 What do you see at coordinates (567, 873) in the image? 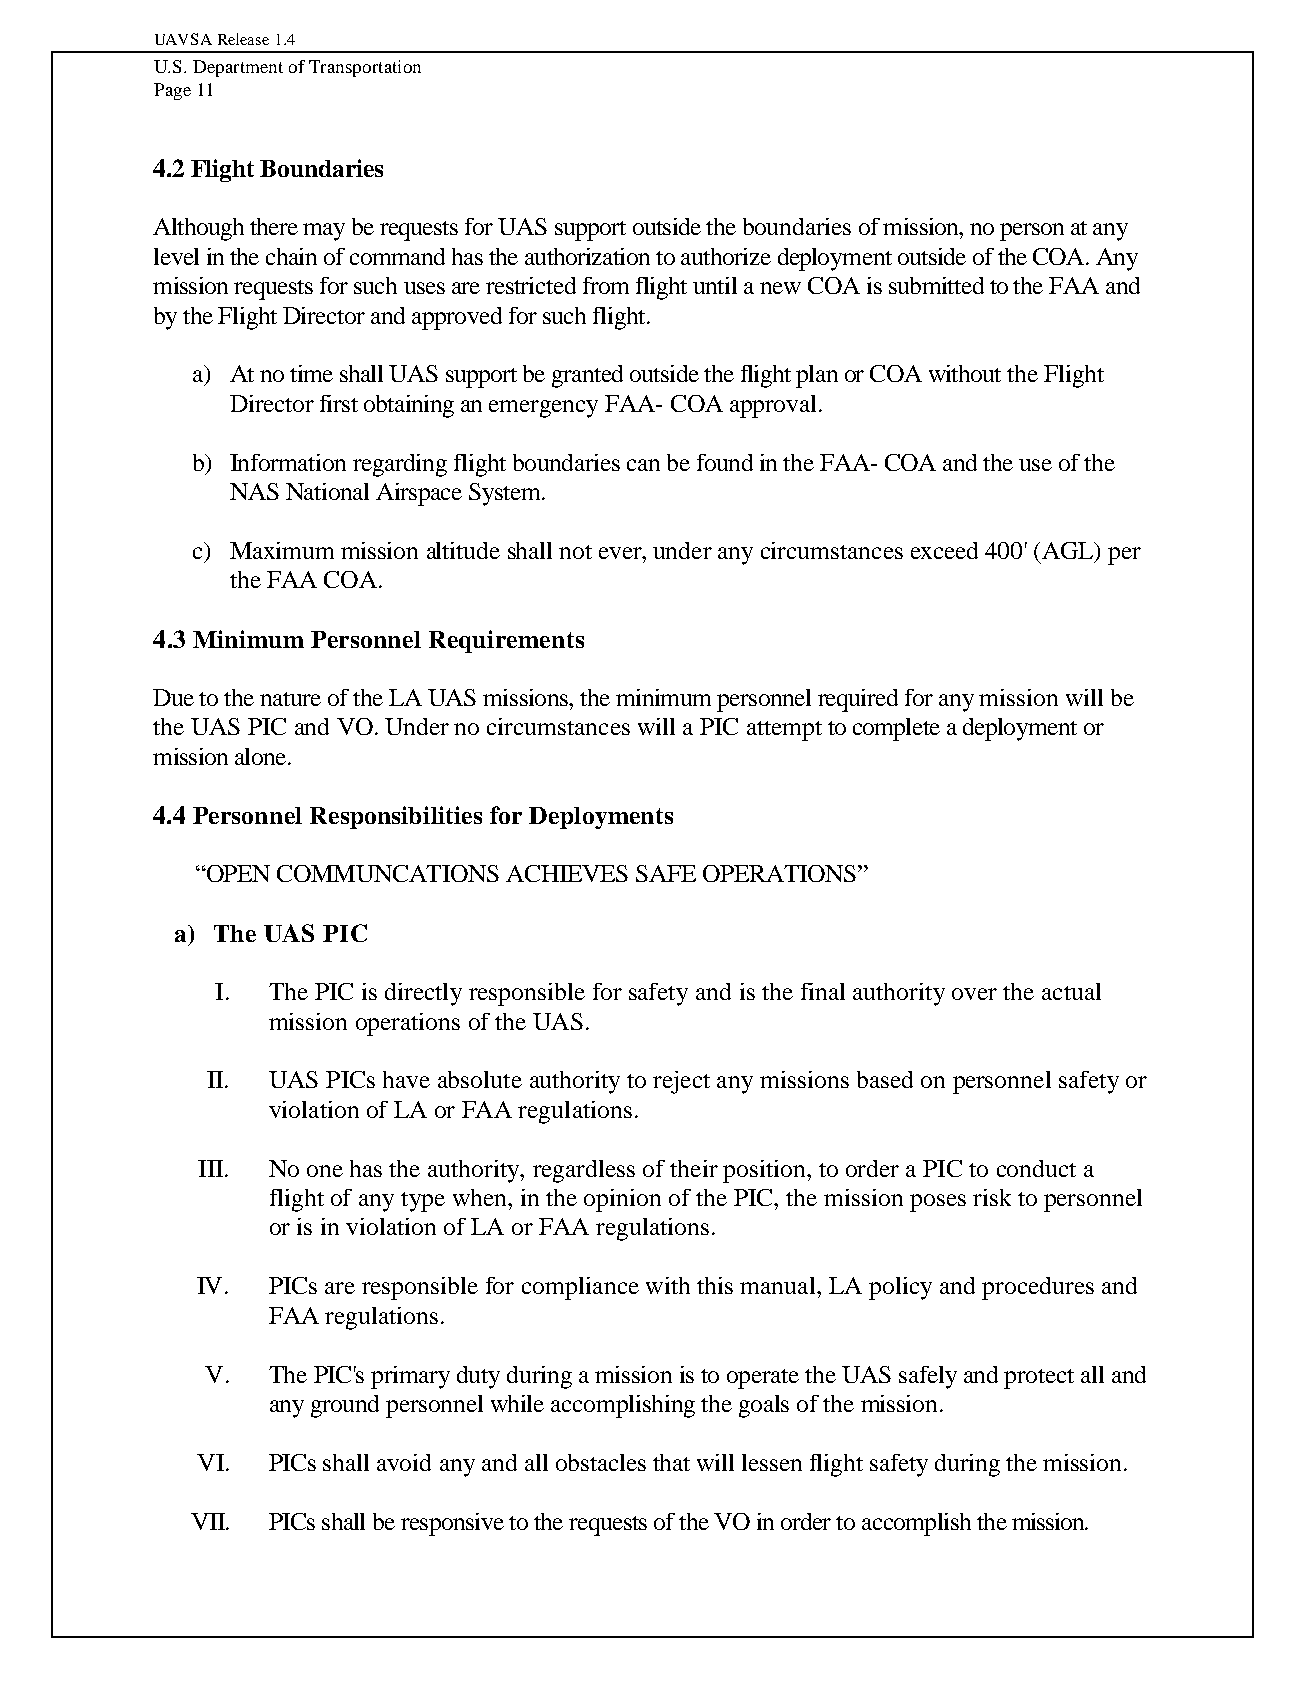
I see `ACHIEVES` at bounding box center [567, 873].
